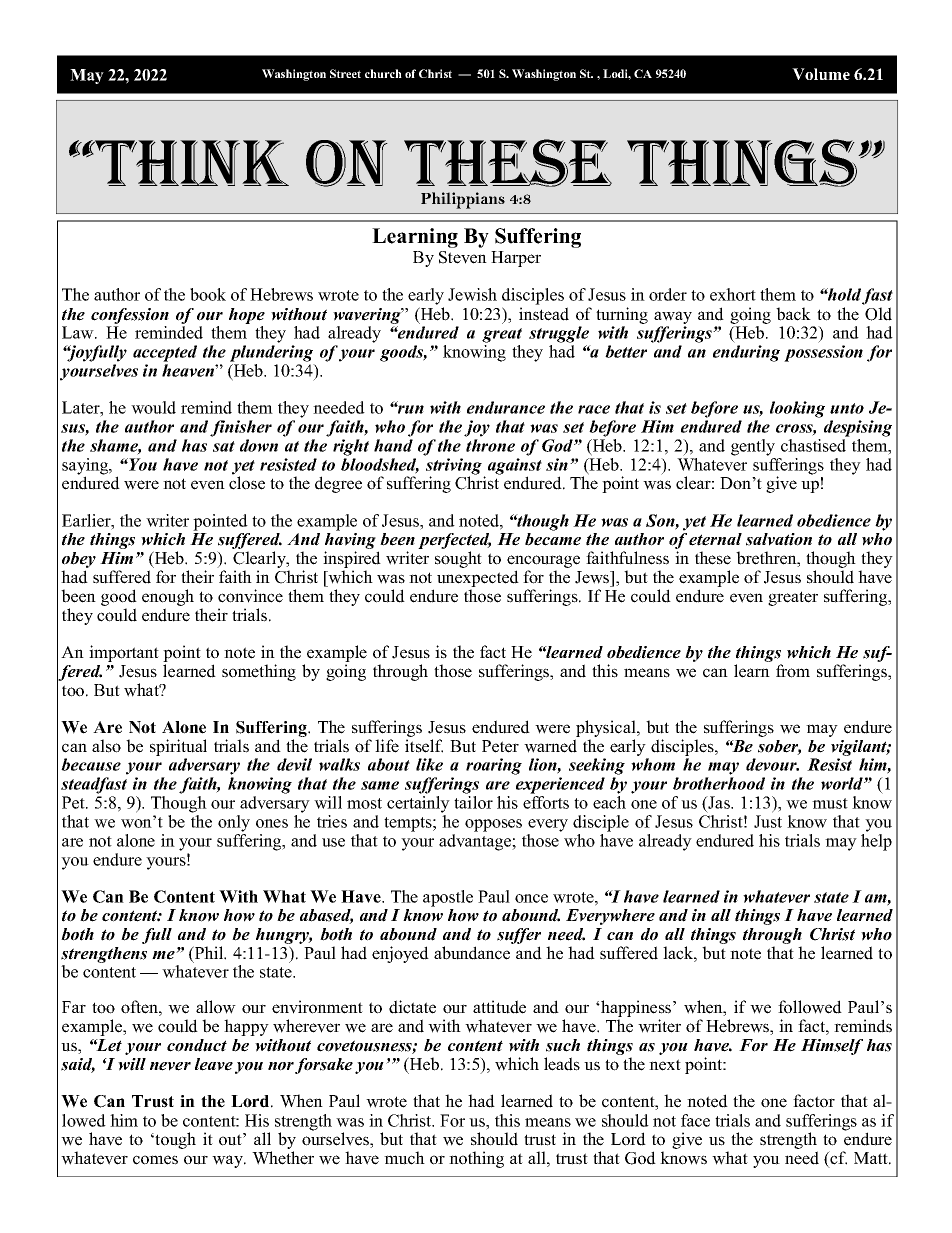 The image size is (952, 1233). What do you see at coordinates (490, 445) in the image?
I see `throne` at bounding box center [490, 445].
